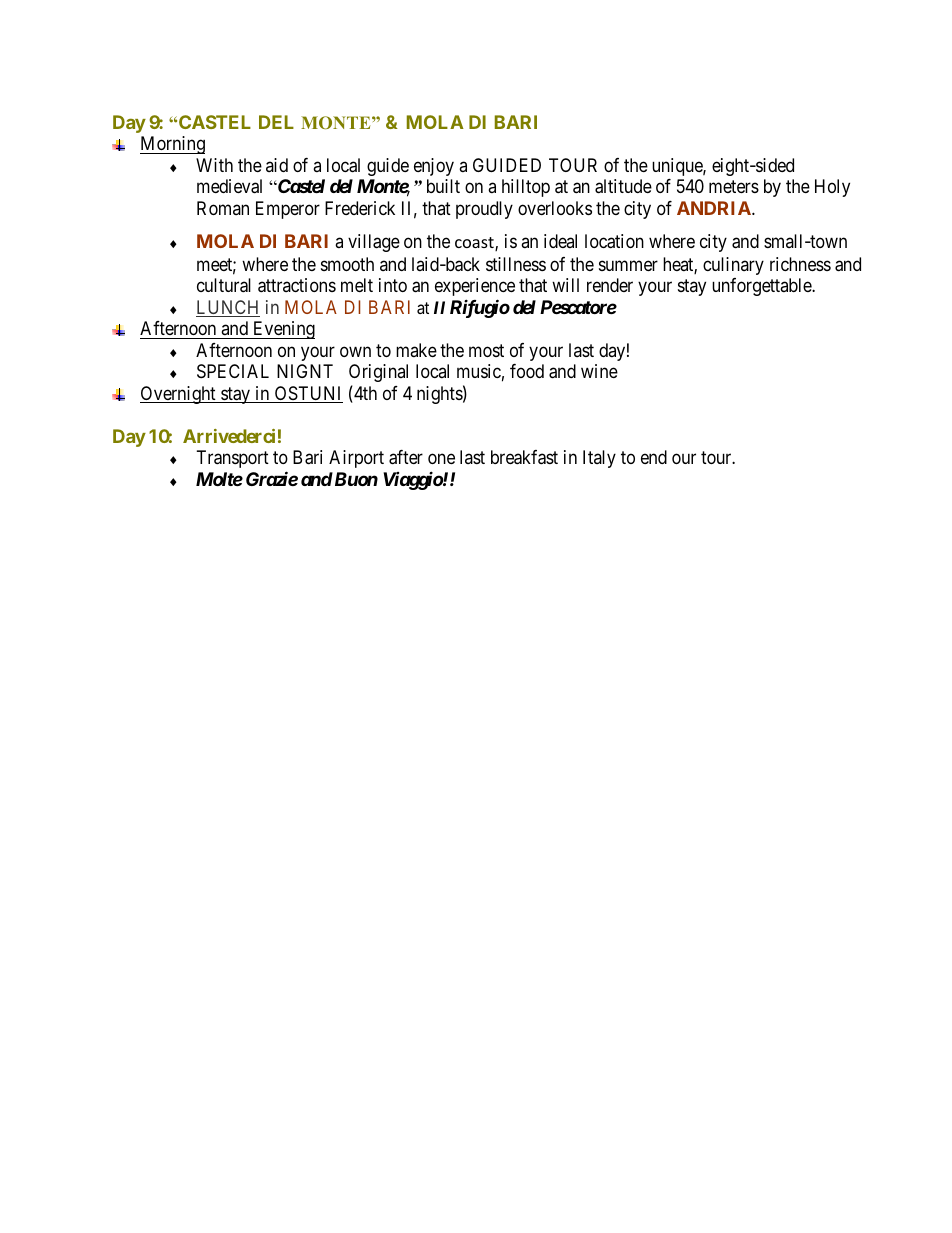 Image resolution: width=952 pixels, height=1233 pixels. Describe the element at coordinates (233, 371) in the page. I see `SPECIAL` at that location.
